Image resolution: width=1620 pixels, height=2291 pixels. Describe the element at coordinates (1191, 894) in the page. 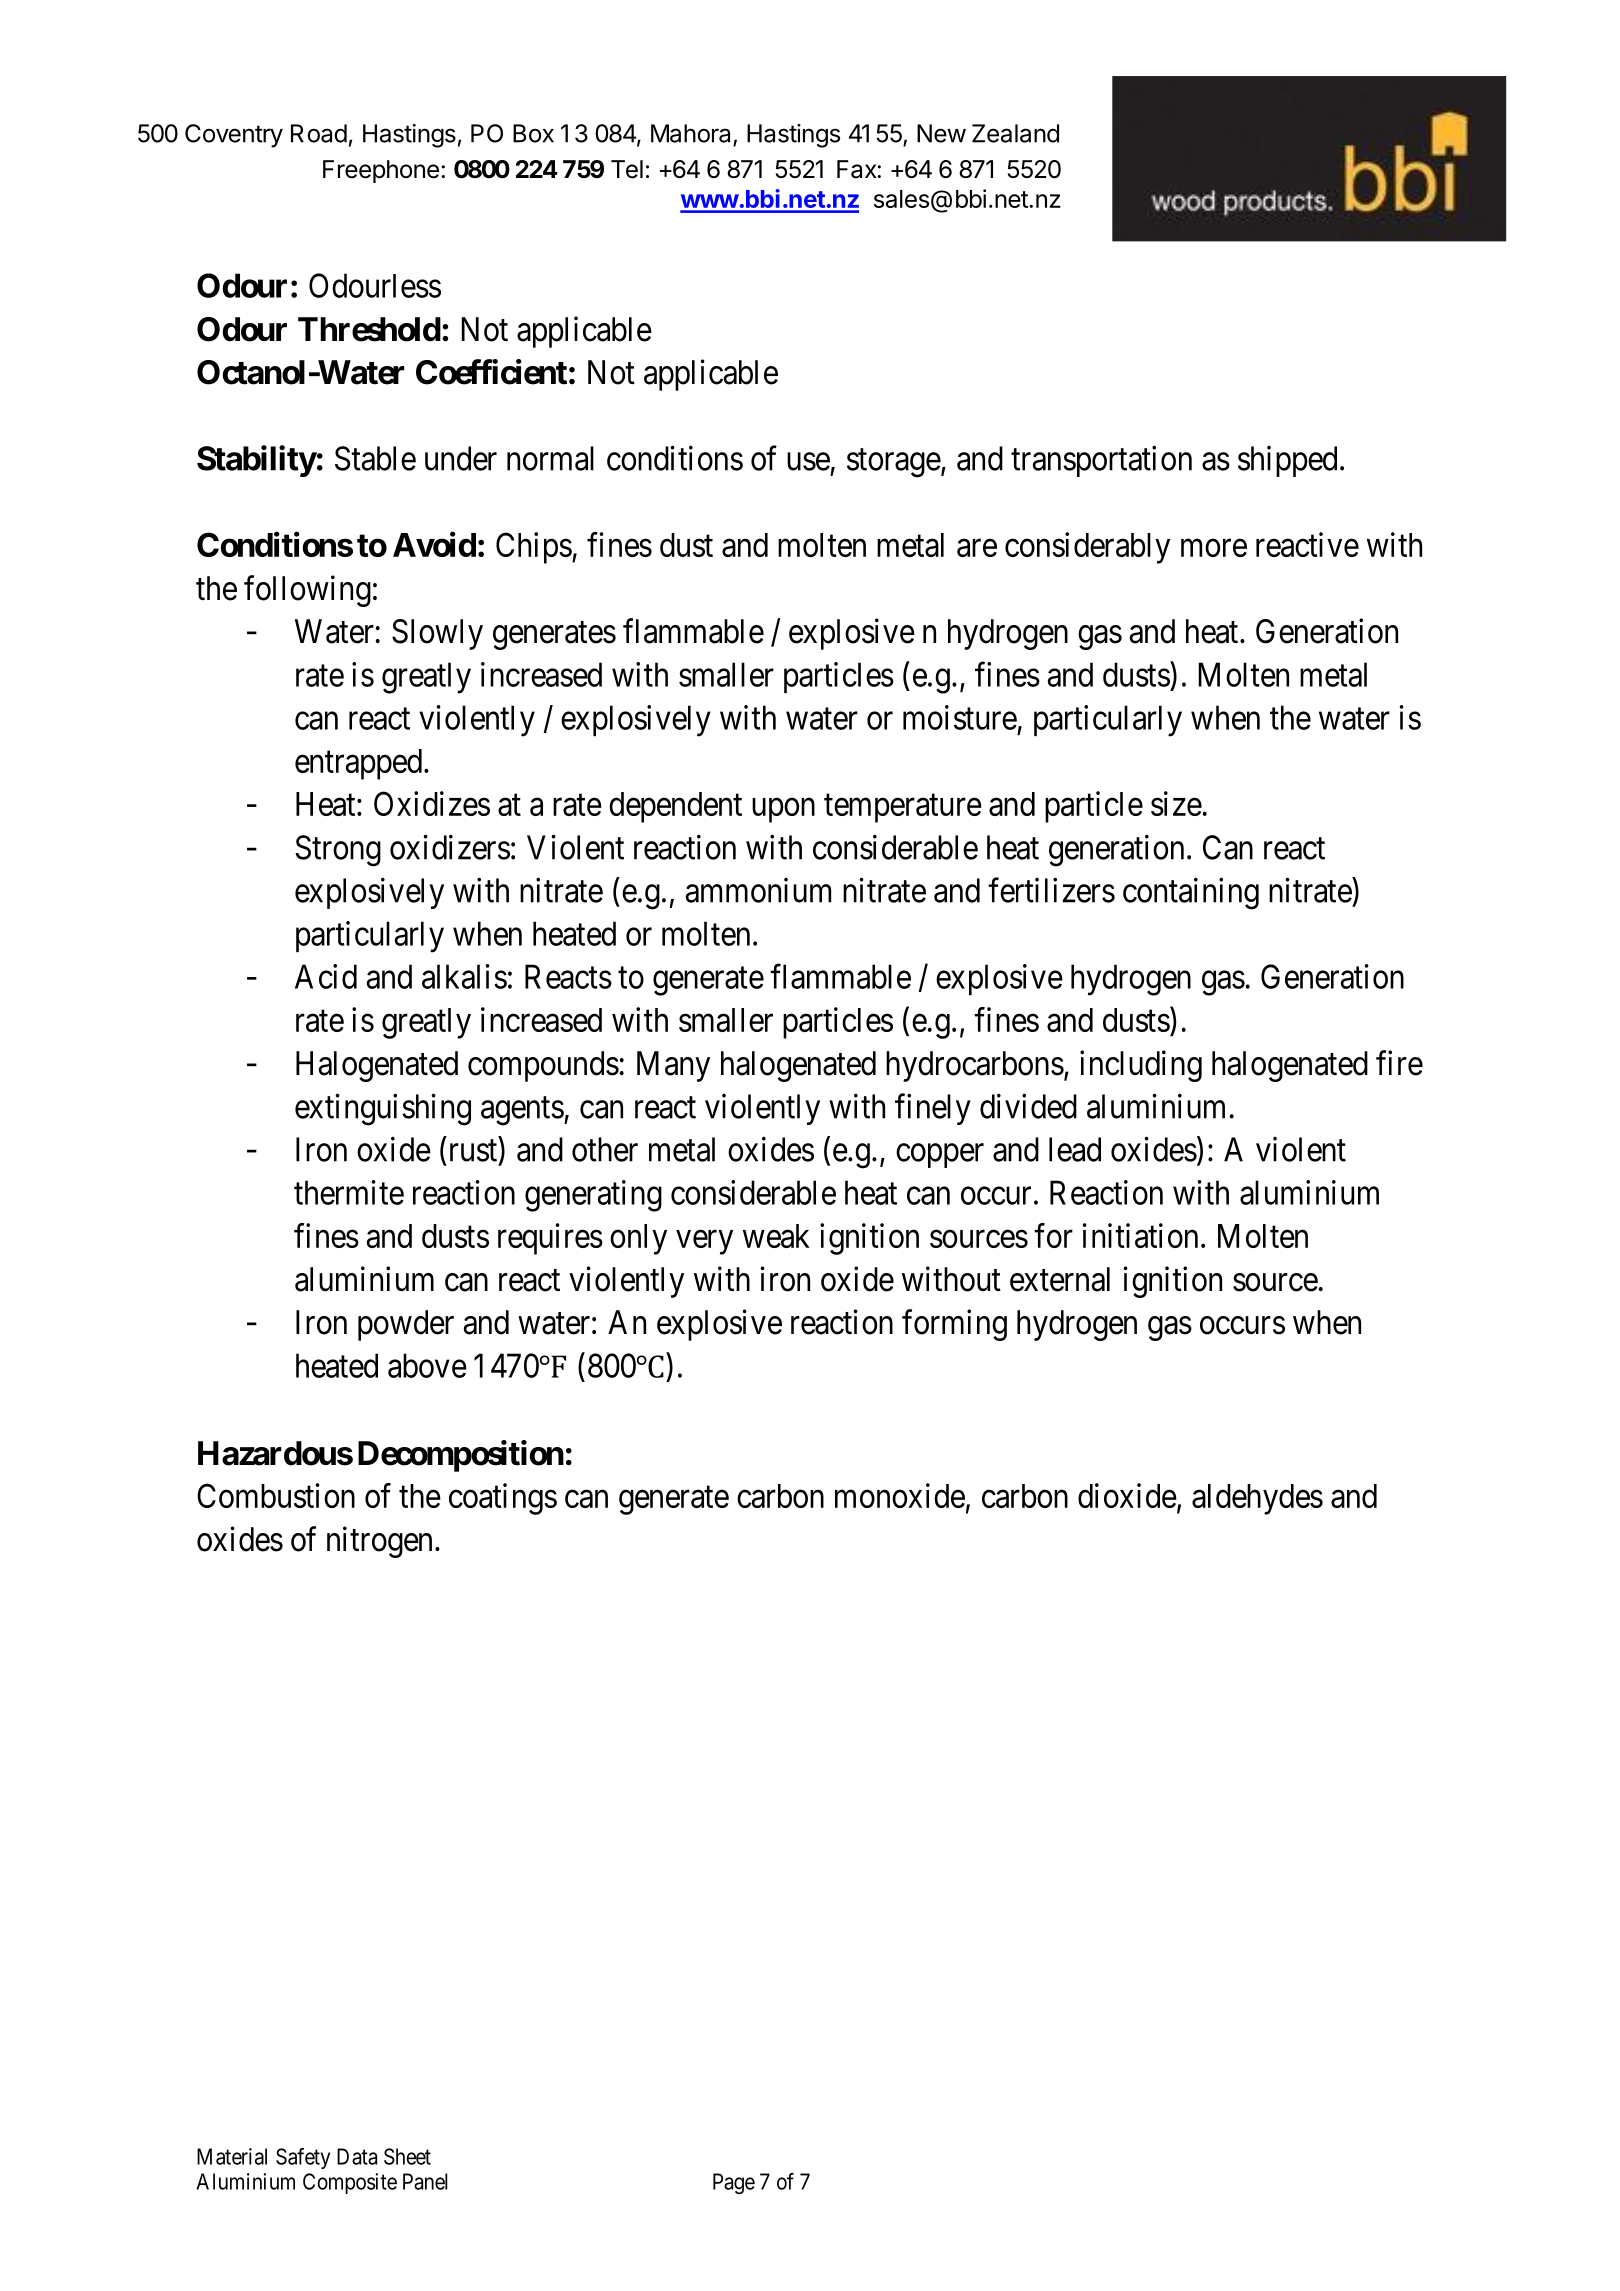

I see `containing` at that location.
